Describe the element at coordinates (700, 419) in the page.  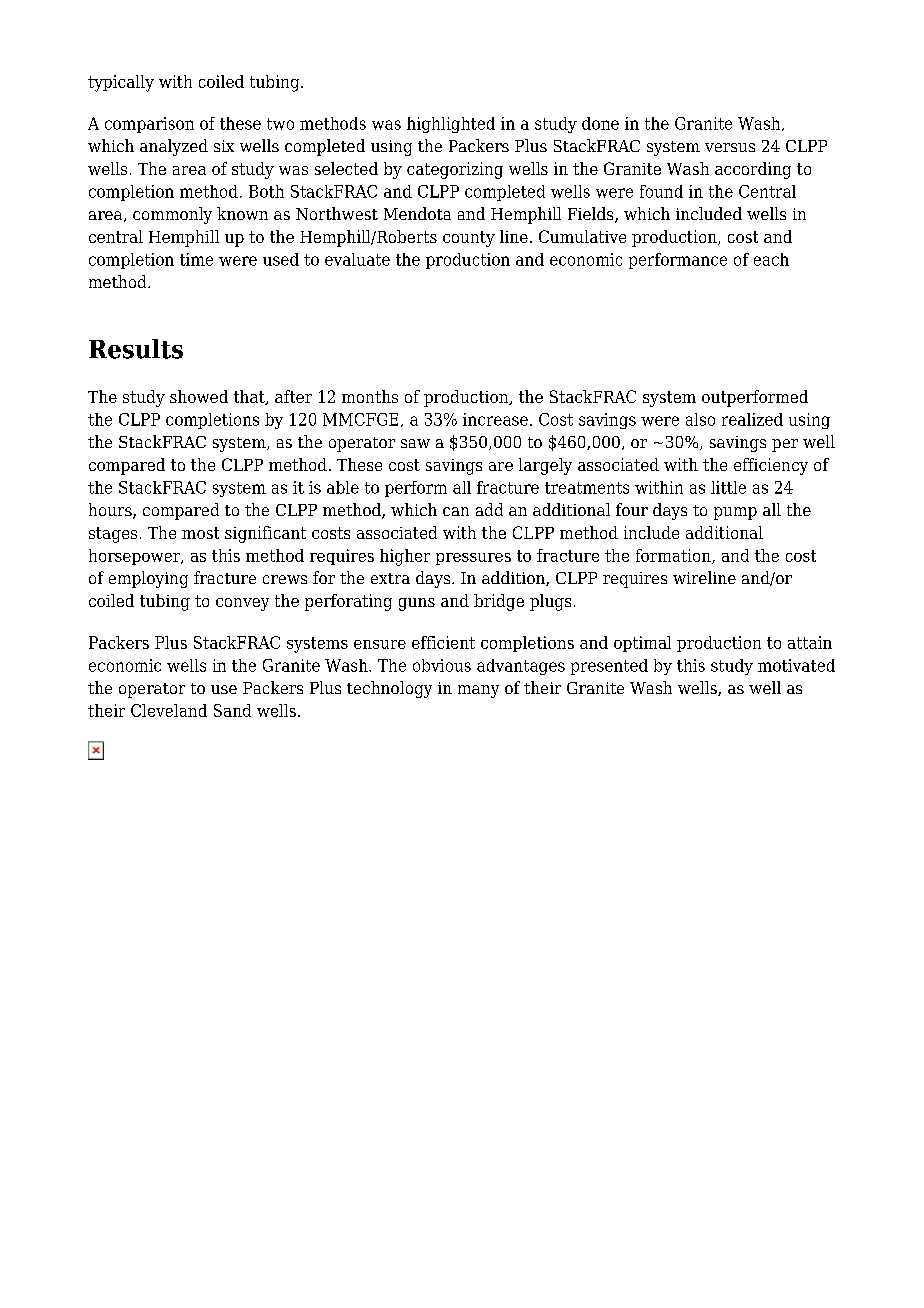
I see `also` at that location.
